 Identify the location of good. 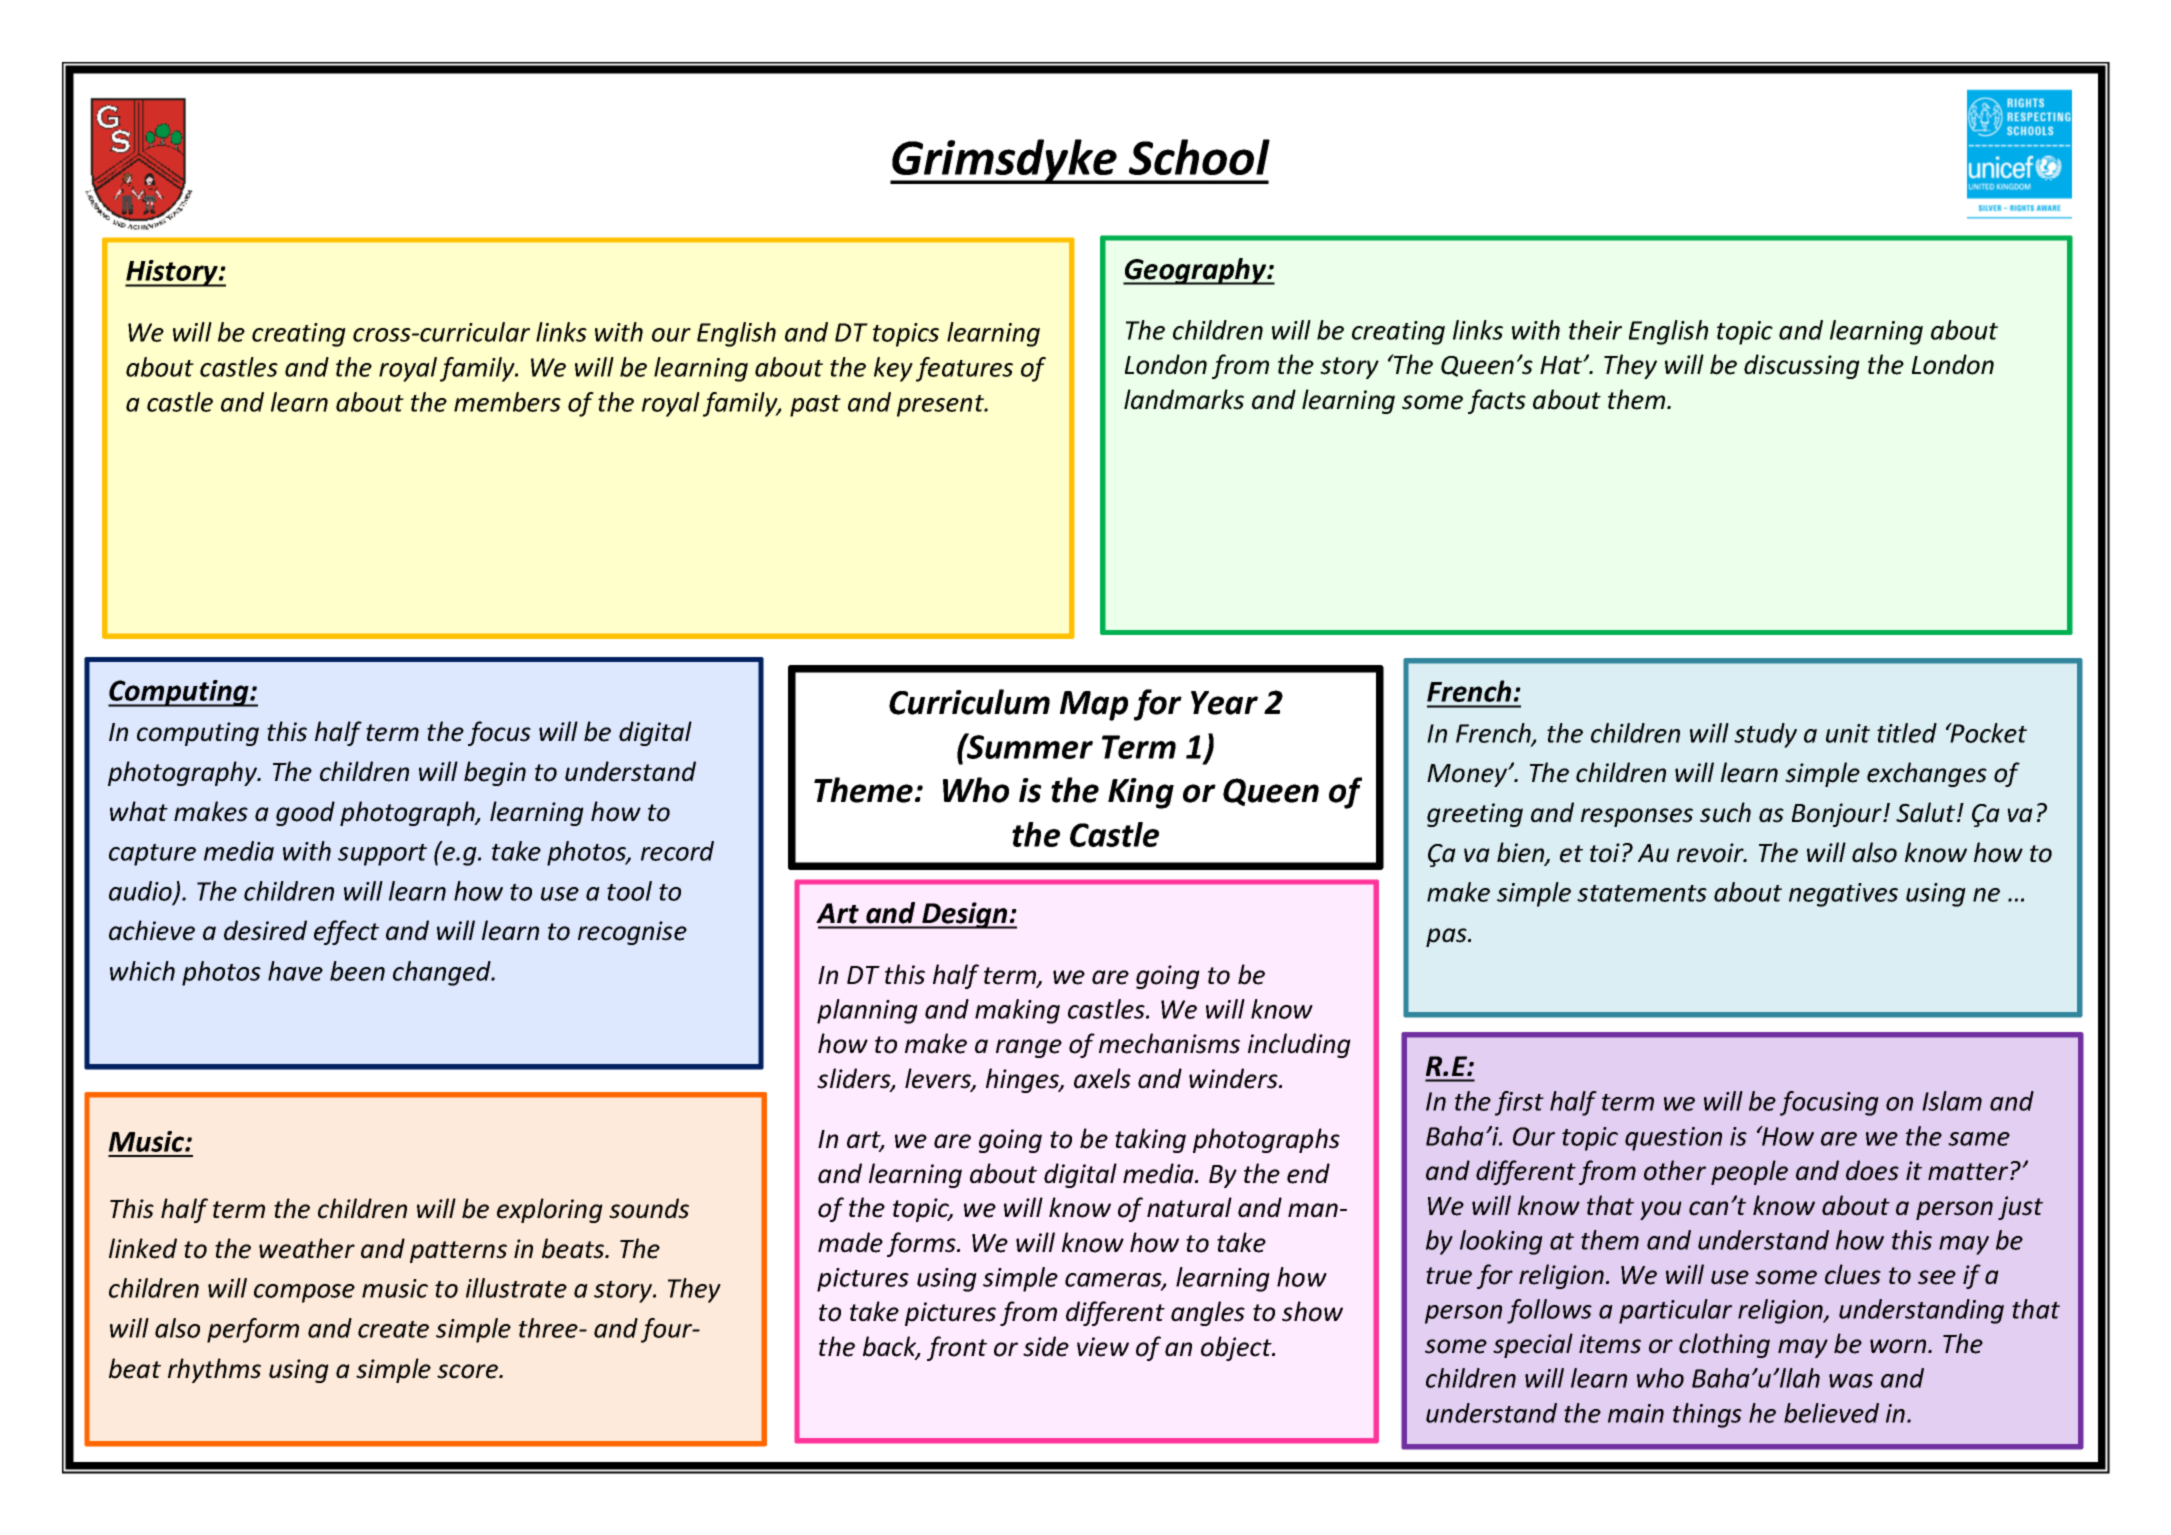
(305, 813).
